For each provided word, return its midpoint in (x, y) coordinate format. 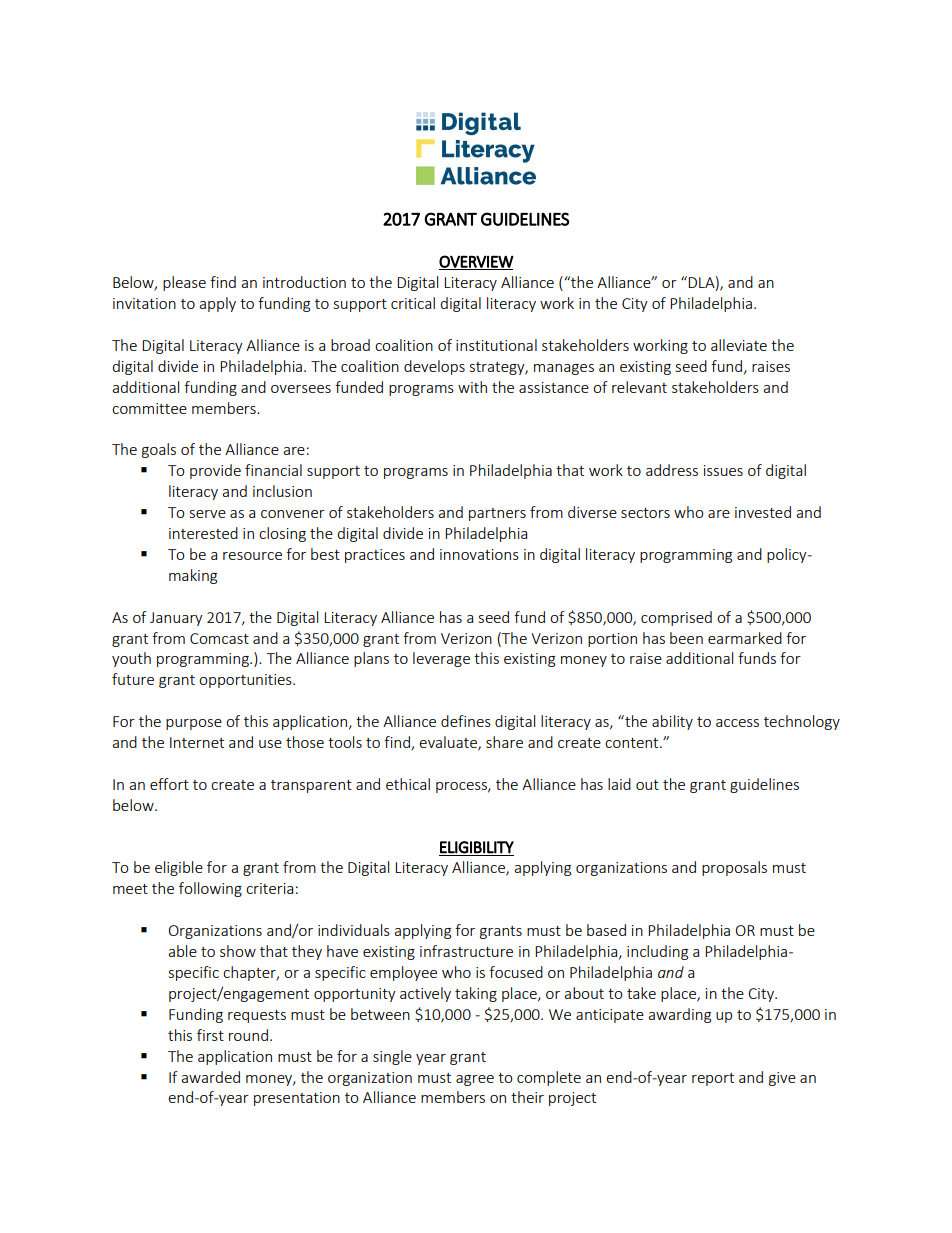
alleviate (739, 345)
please (184, 283)
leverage (441, 659)
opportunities (246, 681)
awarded (210, 1077)
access (737, 723)
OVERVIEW (476, 262)
